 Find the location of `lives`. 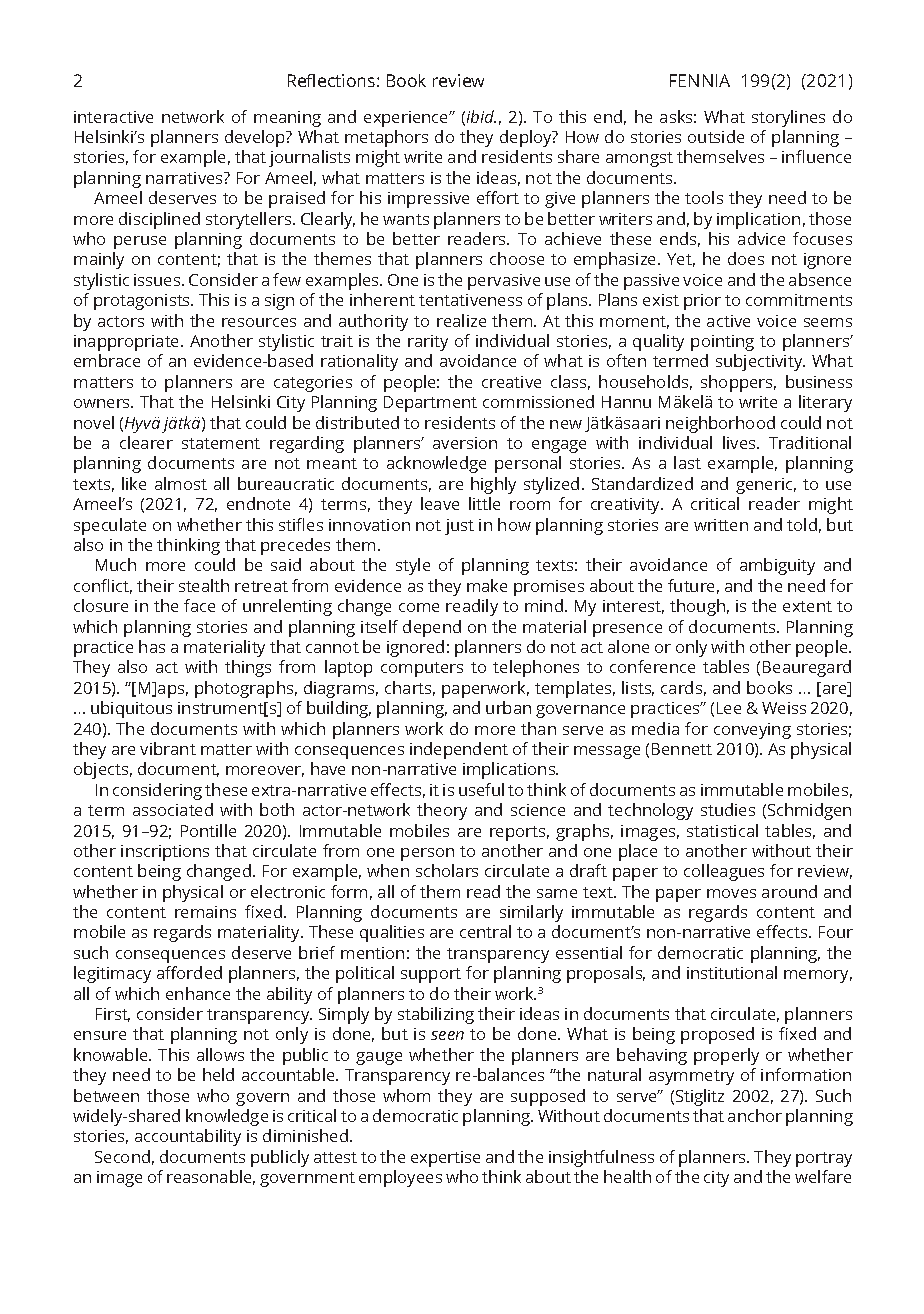

lives is located at coordinates (740, 442).
